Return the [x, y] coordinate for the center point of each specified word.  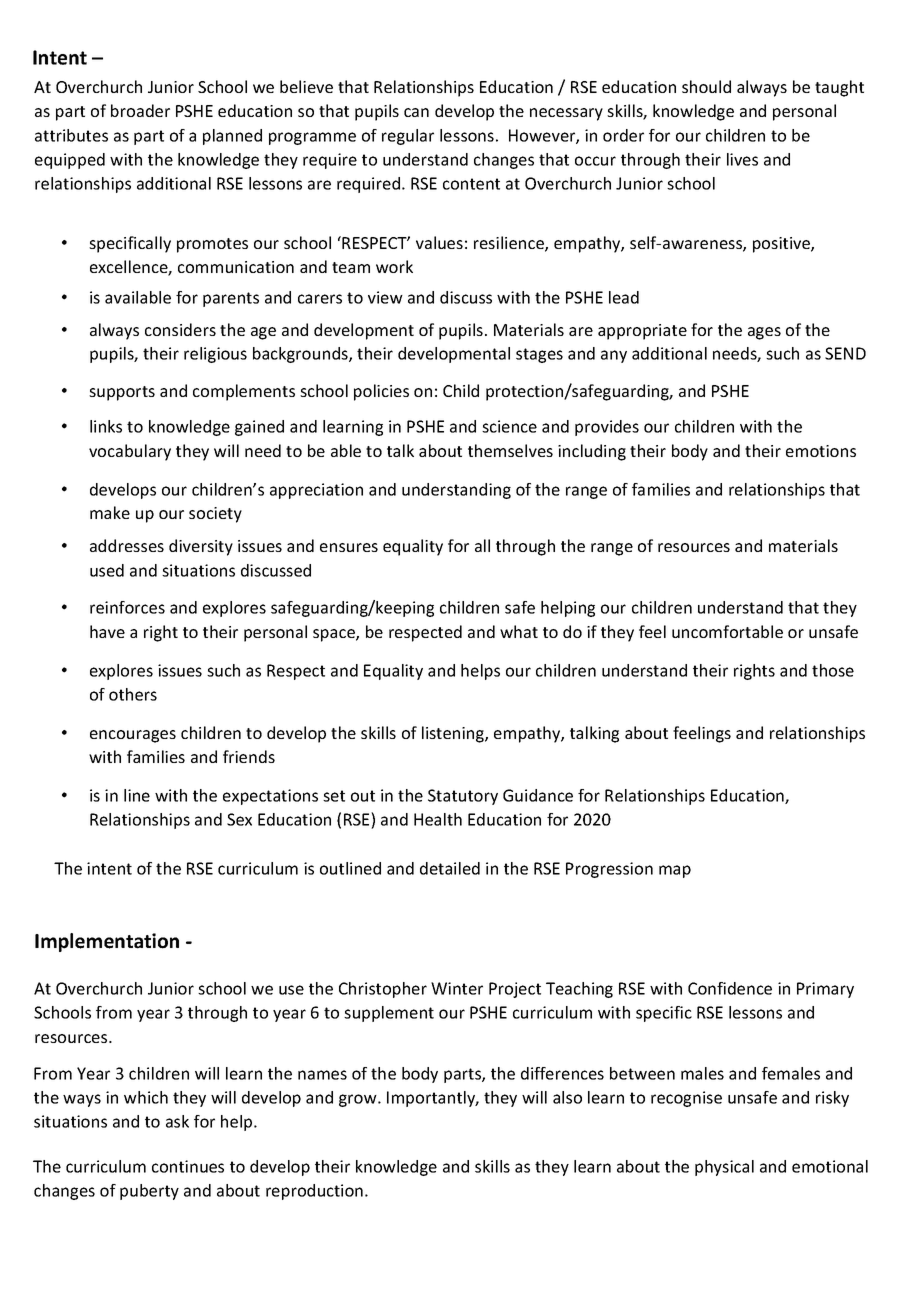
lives [742, 159]
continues [188, 1166]
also [567, 1097]
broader [140, 110]
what [519, 631]
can [416, 112]
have [107, 631]
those [833, 670]
